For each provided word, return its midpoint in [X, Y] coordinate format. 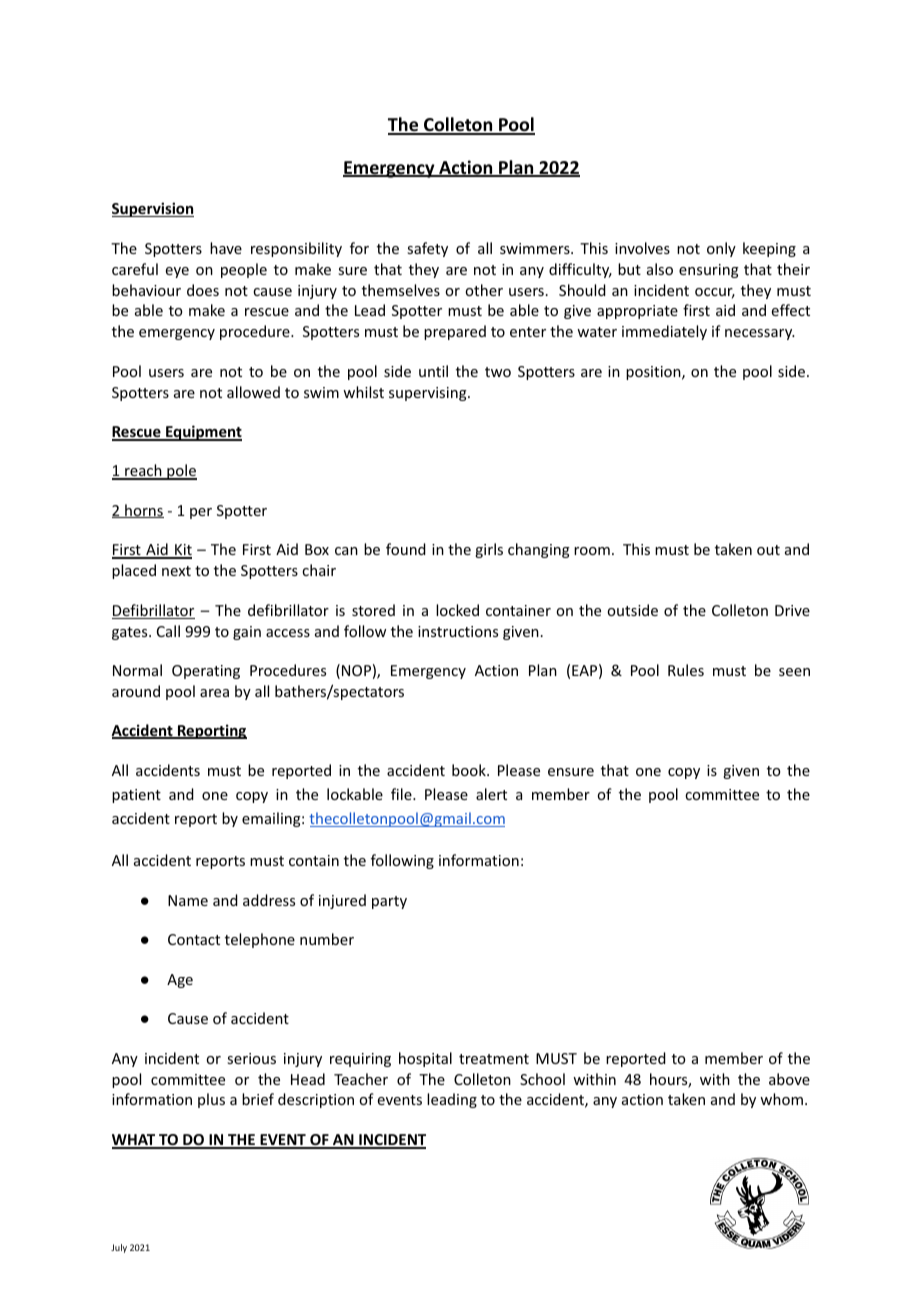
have [226, 248]
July [119, 1248]
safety [427, 249]
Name [188, 900]
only [721, 249]
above [789, 1079]
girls [489, 550]
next [176, 571]
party [389, 902]
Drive [792, 610]
